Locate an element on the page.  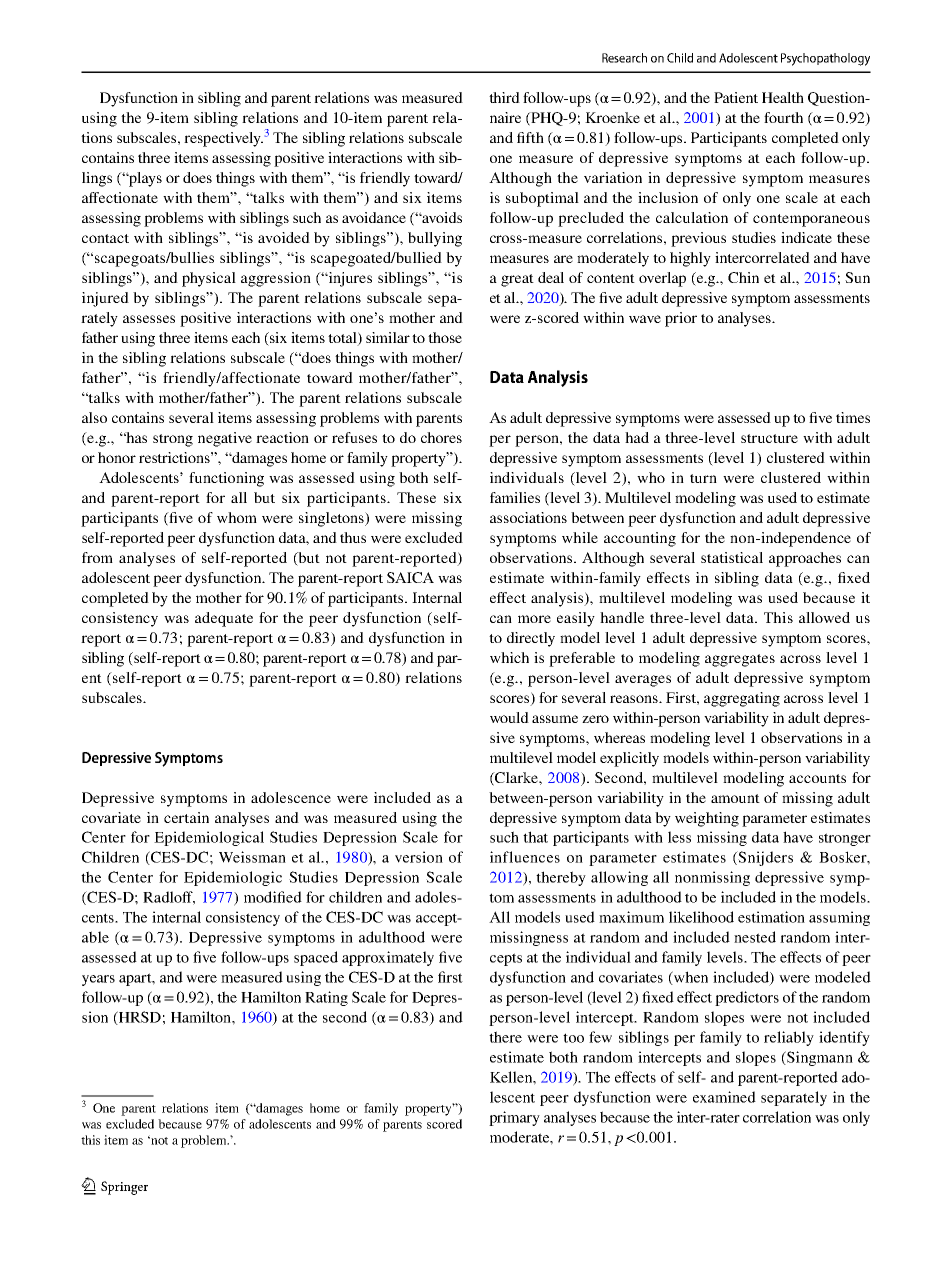
third is located at coordinates (504, 97).
